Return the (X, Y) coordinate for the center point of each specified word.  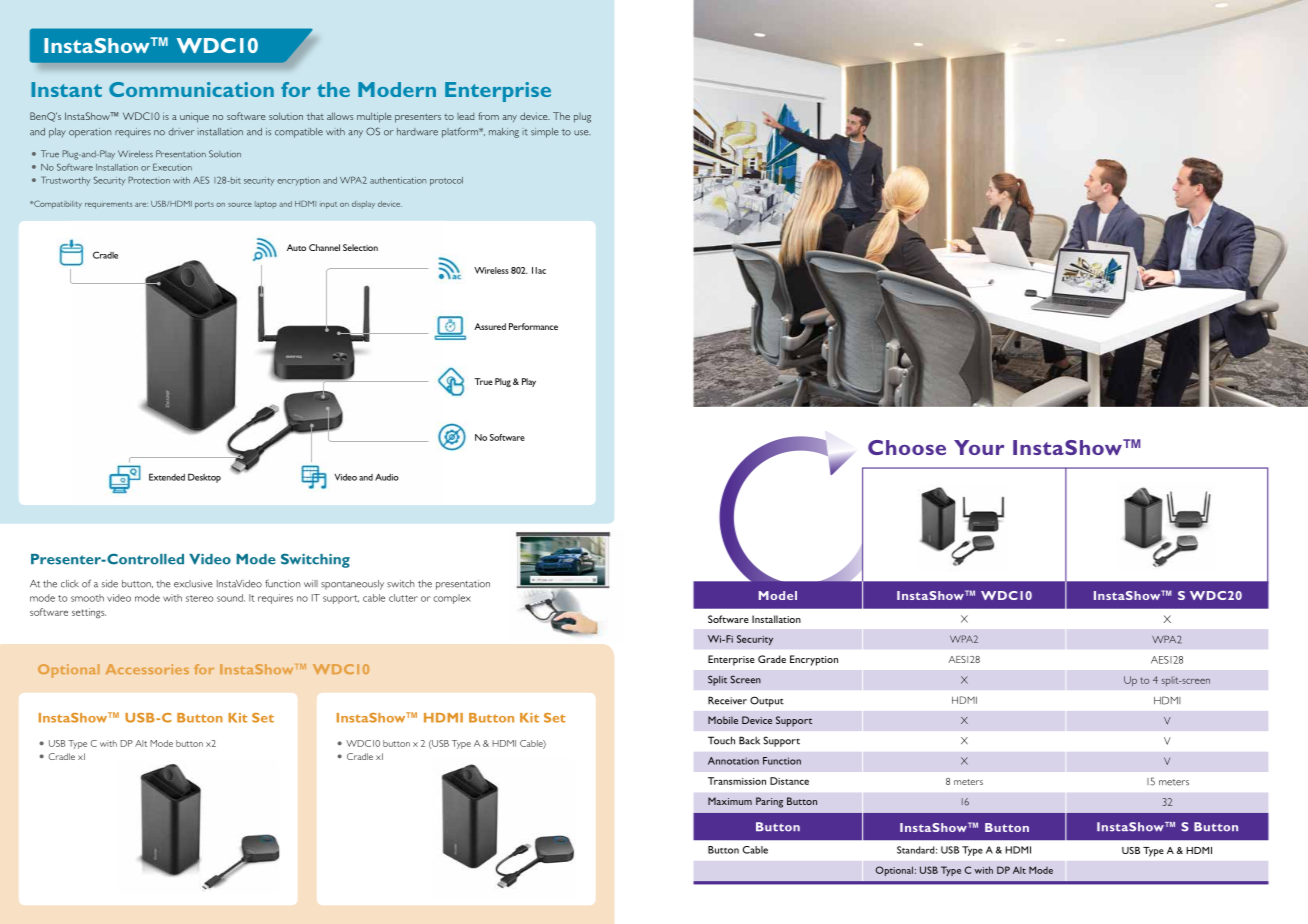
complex (452, 599)
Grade (772, 659)
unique (194, 117)
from (488, 116)
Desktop (204, 478)
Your (979, 447)
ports (204, 205)
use (582, 133)
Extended (167, 477)
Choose (907, 447)
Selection (360, 247)
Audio (387, 477)
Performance (533, 326)
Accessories (147, 669)
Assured (490, 326)
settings (89, 613)
